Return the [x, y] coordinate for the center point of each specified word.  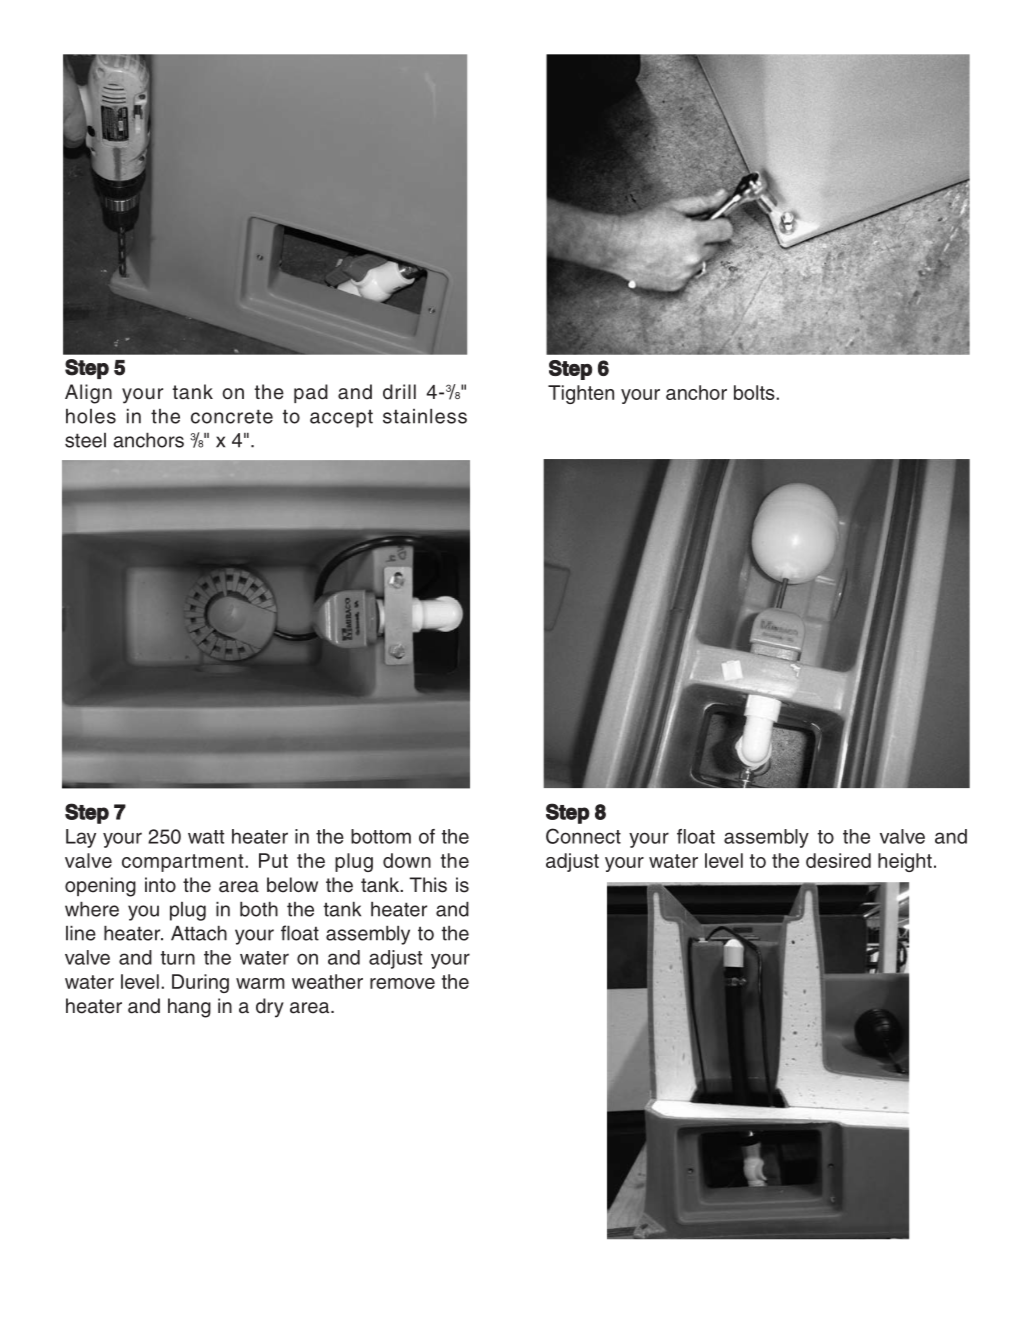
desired [838, 860]
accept [341, 418]
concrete [232, 416]
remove [402, 983]
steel [85, 440]
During [200, 983]
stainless [425, 416]
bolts [755, 392]
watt [206, 837]
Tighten [581, 394]
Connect [583, 836]
